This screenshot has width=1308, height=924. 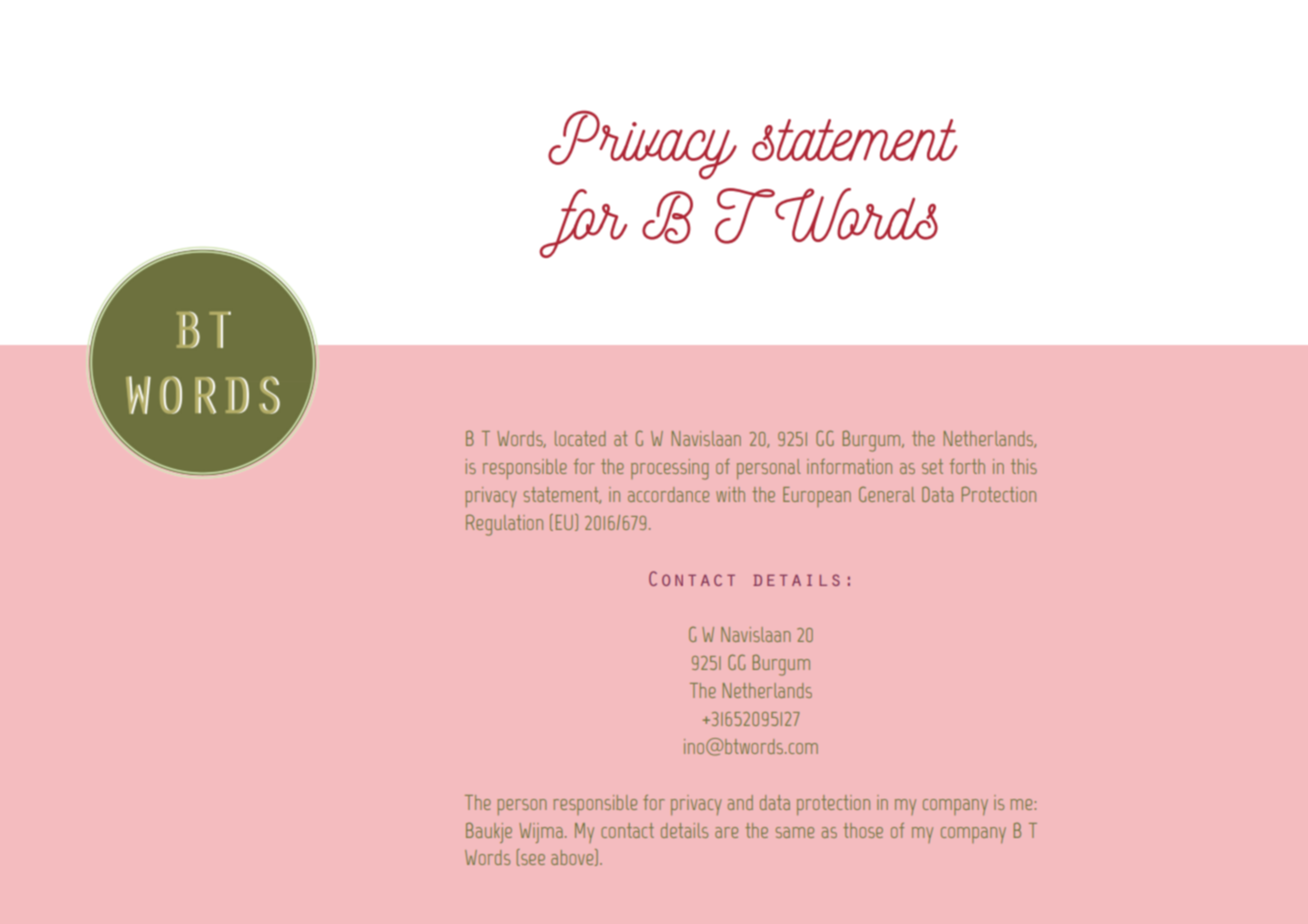 What do you see at coordinates (504, 525) in the screenshot?
I see `Regulation` at bounding box center [504, 525].
